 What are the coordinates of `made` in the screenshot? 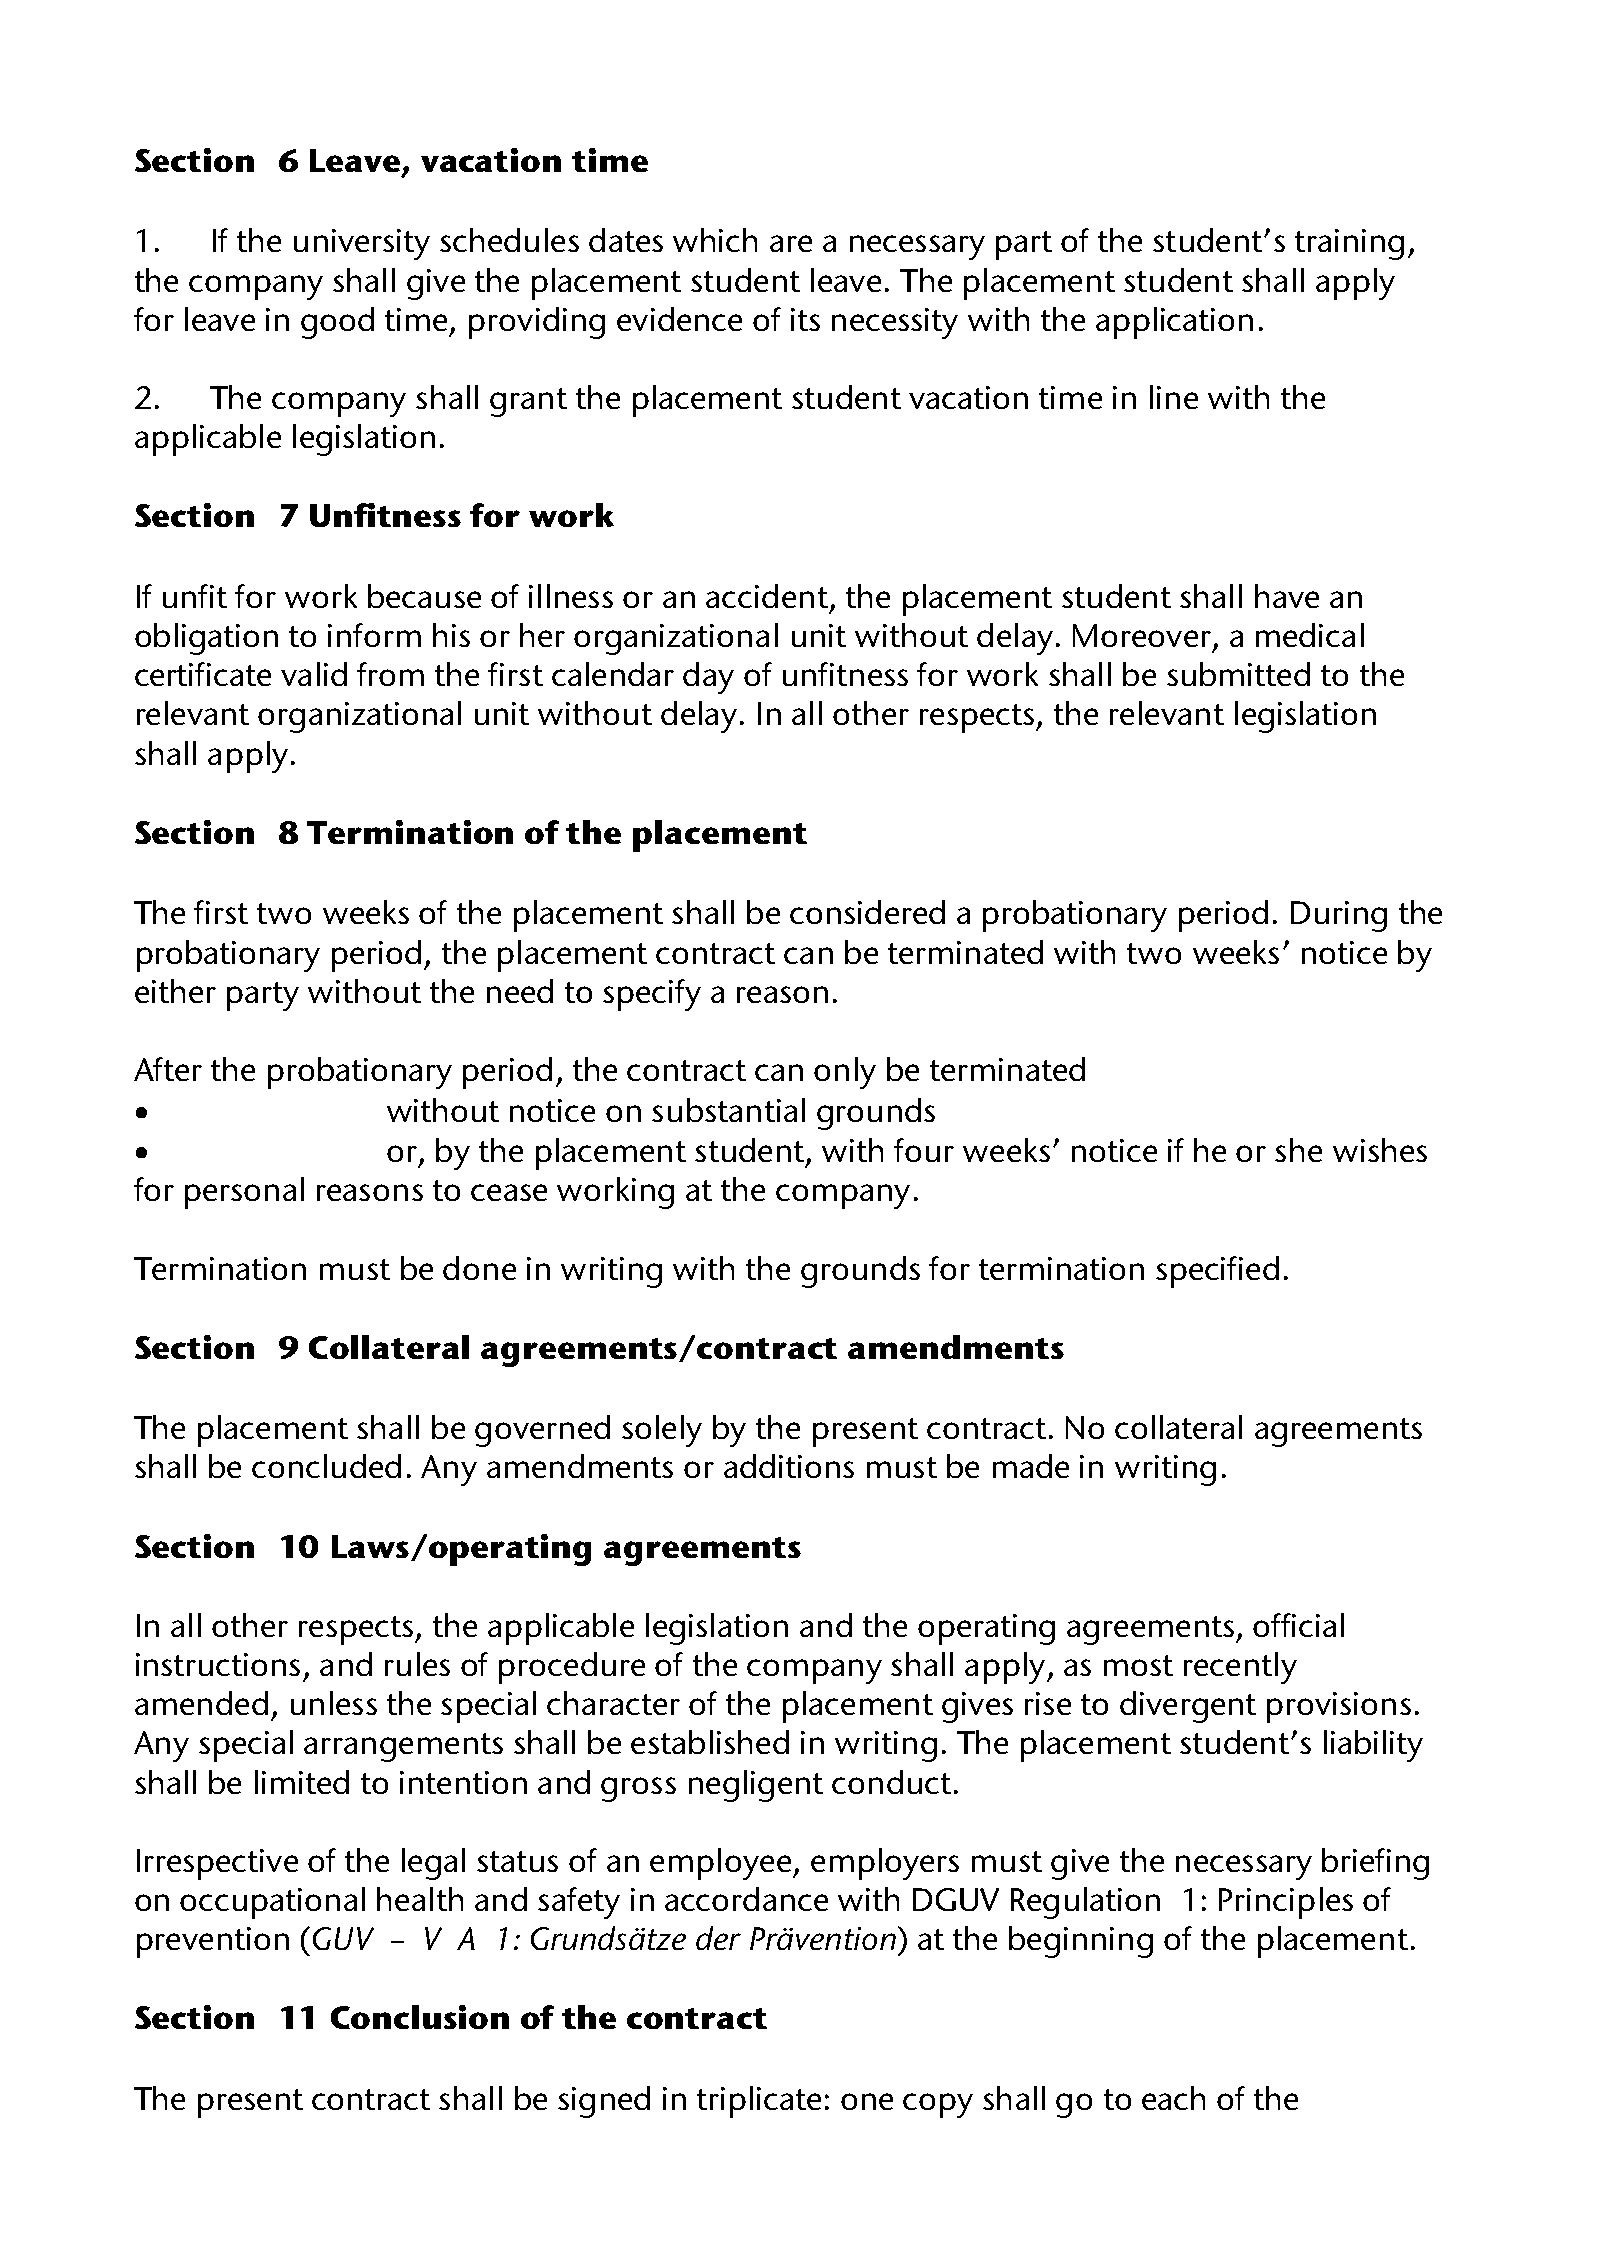 It's located at (1031, 1466).
